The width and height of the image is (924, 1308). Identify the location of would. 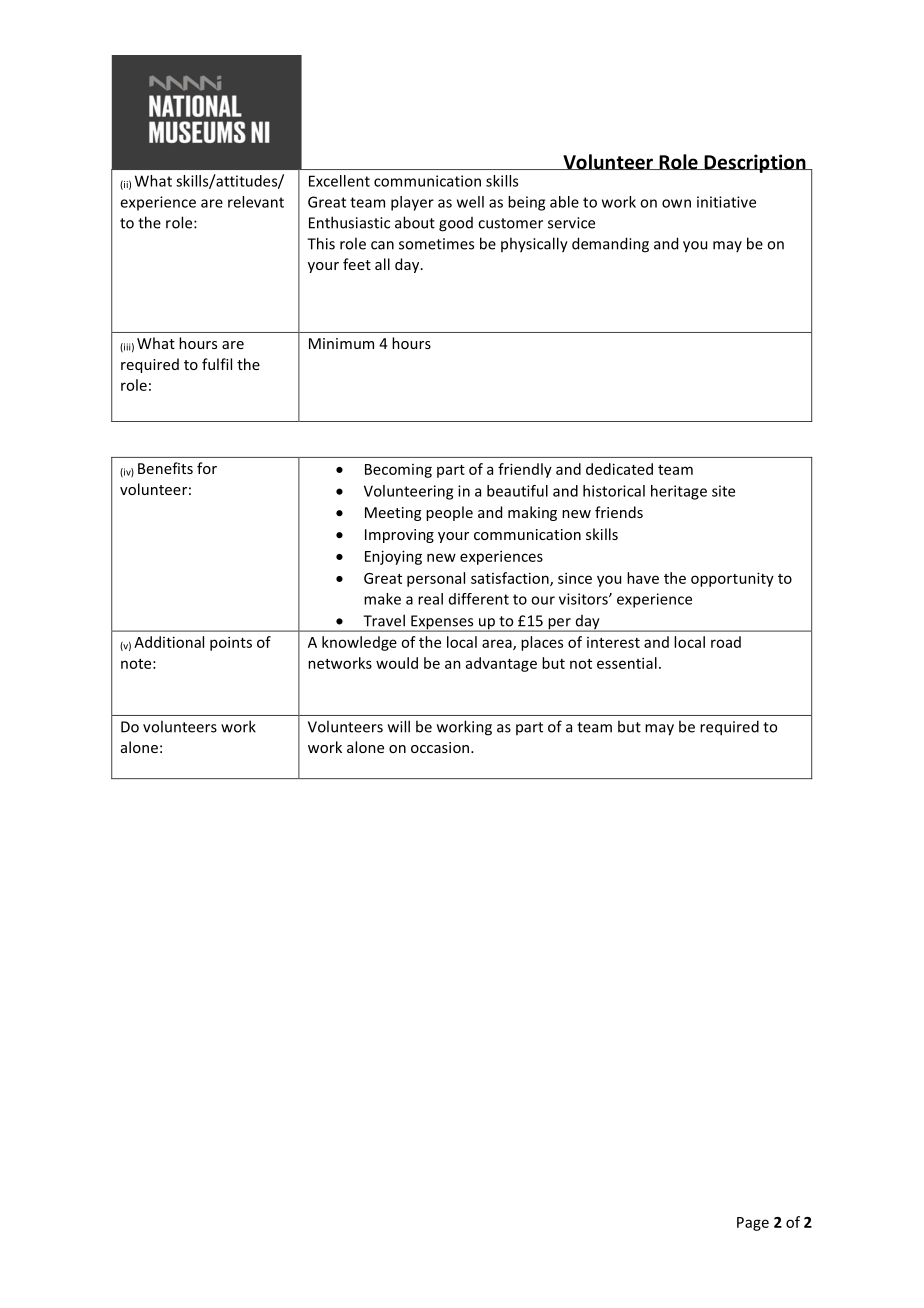
(397, 663).
